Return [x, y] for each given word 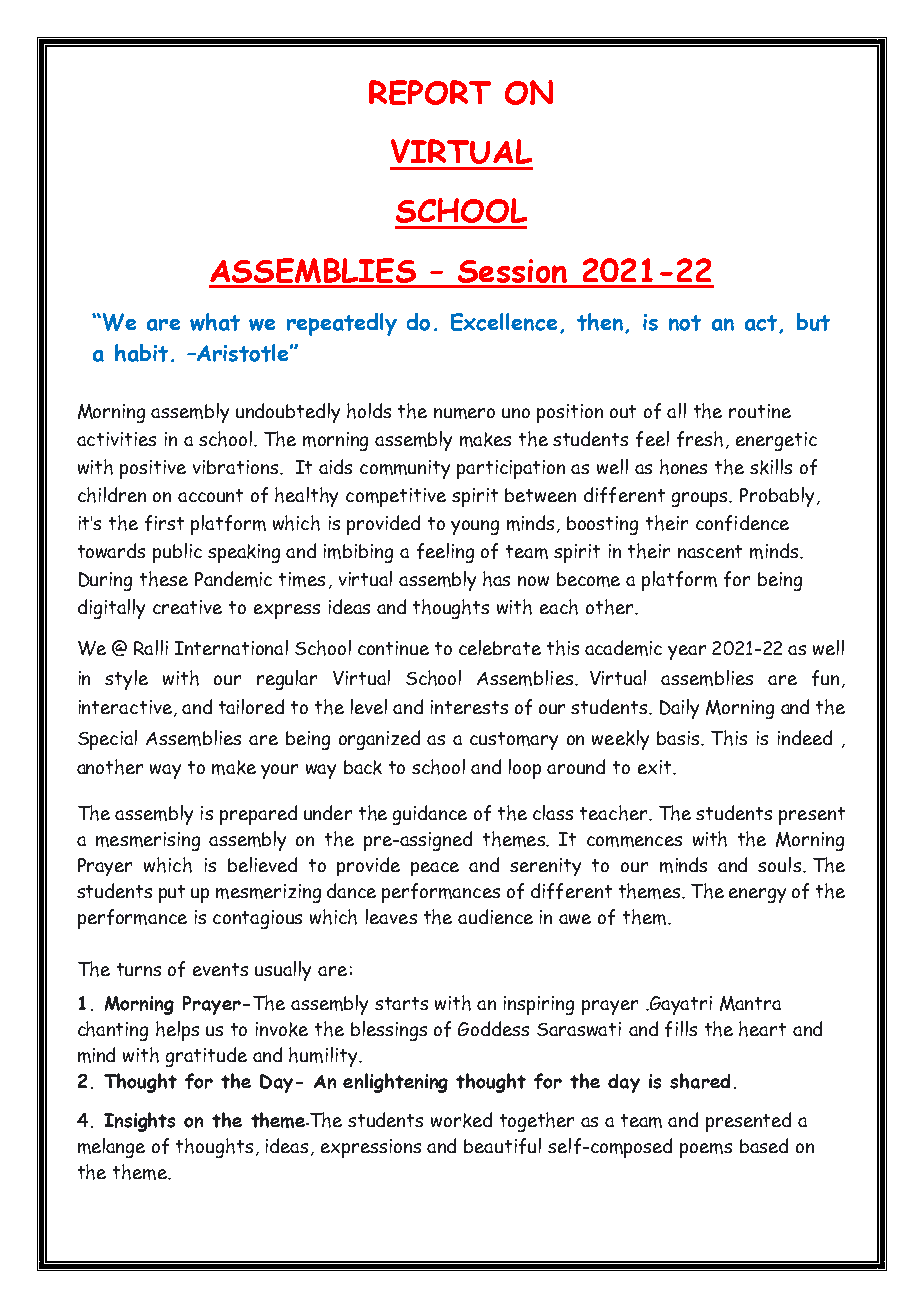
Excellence [504, 322]
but [813, 322]
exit [656, 767]
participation [511, 469]
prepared [258, 815]
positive [153, 469]
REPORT [430, 92]
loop [525, 769]
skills [771, 467]
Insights [139, 1122]
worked [461, 1120]
